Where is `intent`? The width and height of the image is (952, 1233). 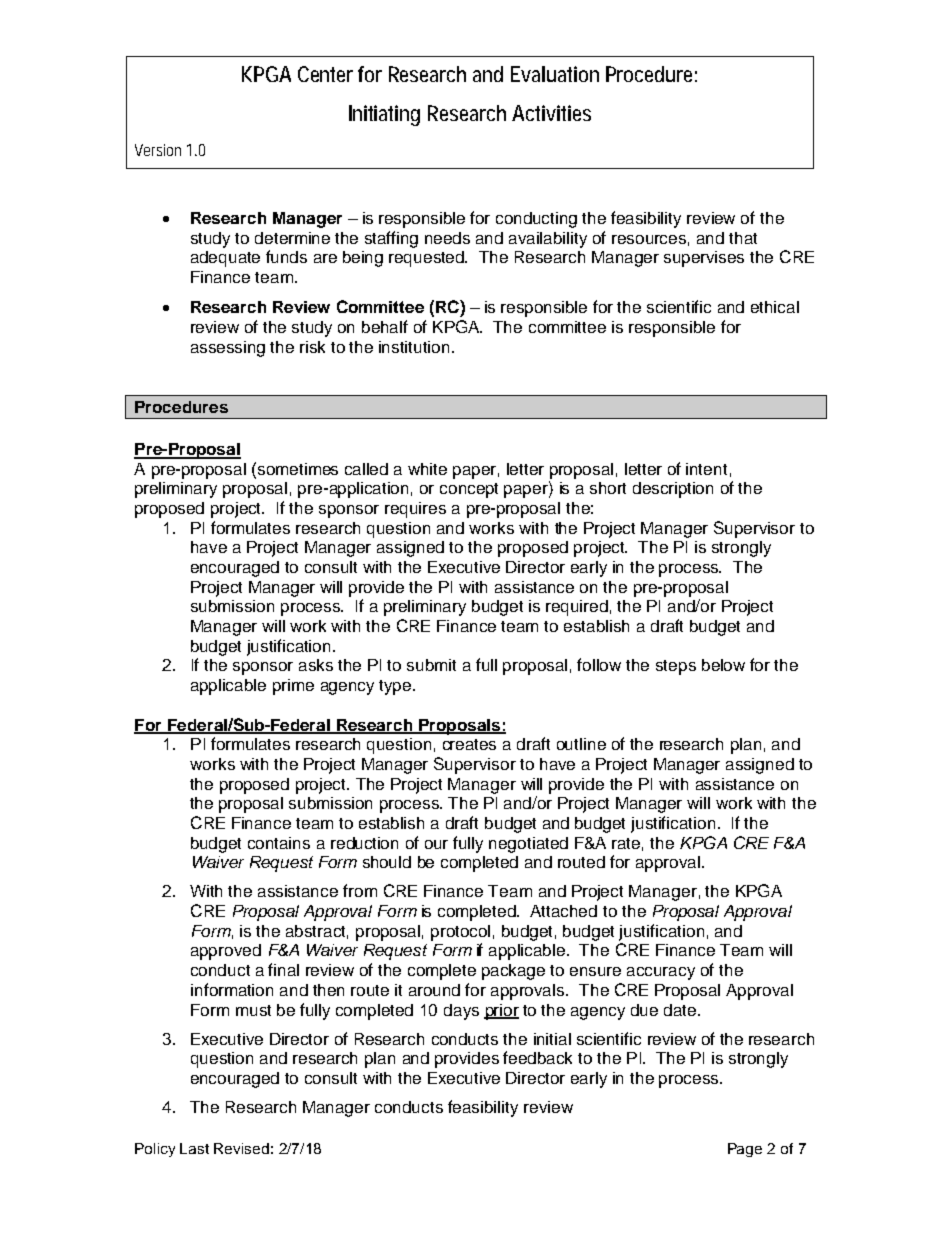 intent is located at coordinates (706, 469).
